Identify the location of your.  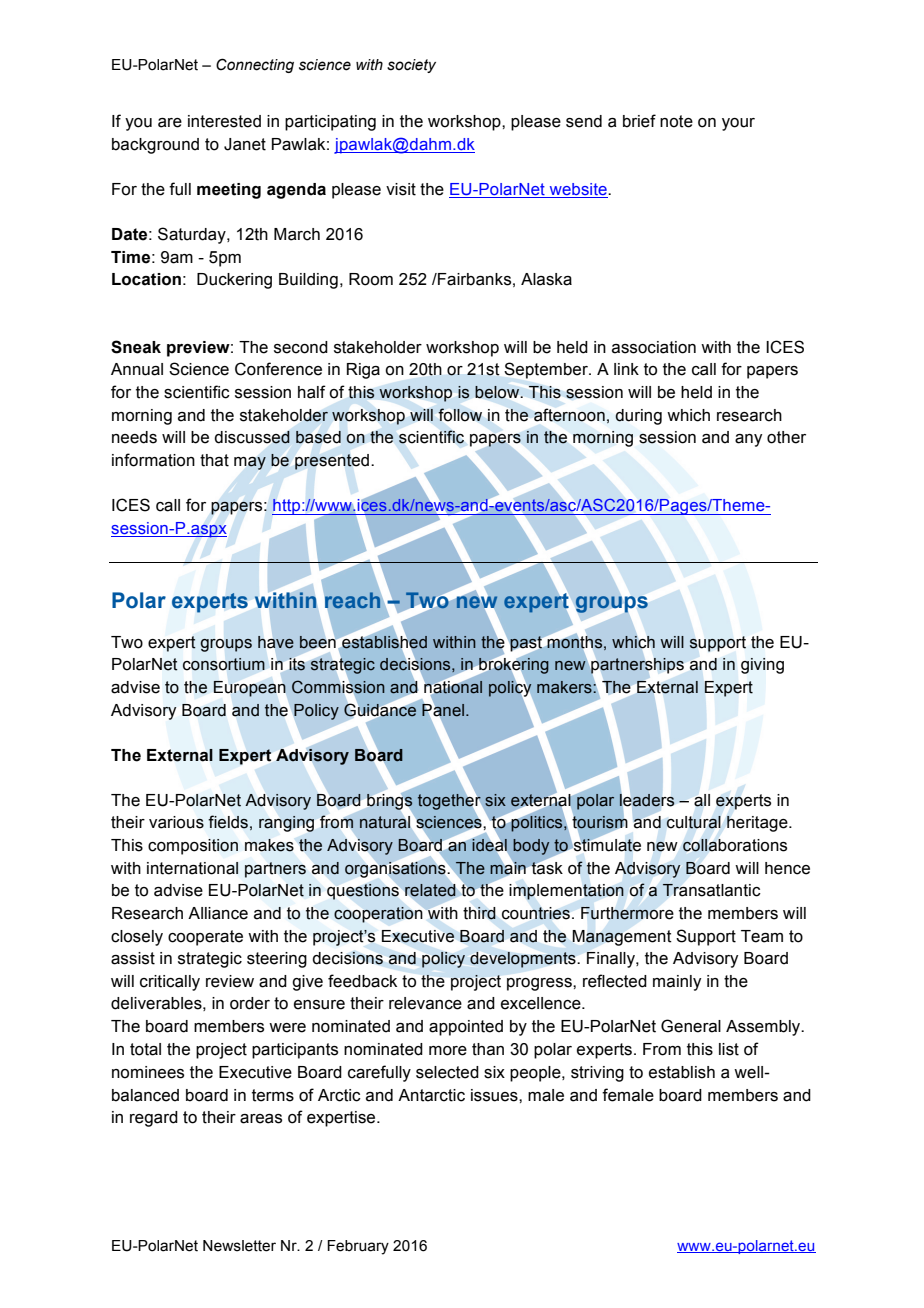
(738, 124).
